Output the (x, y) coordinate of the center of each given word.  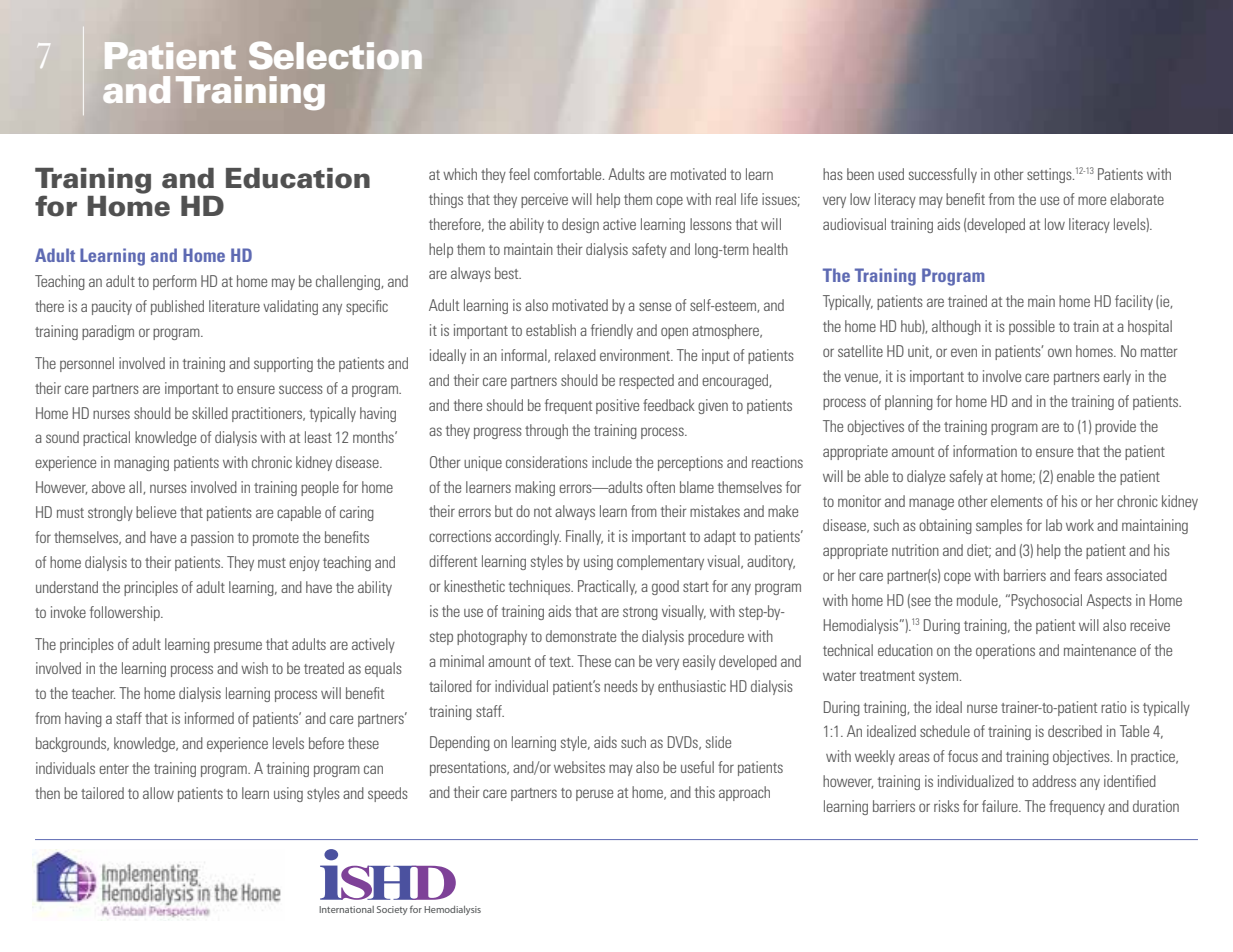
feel (519, 174)
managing (141, 463)
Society (392, 910)
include (612, 462)
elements (1017, 501)
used (891, 174)
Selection (335, 55)
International (346, 909)
